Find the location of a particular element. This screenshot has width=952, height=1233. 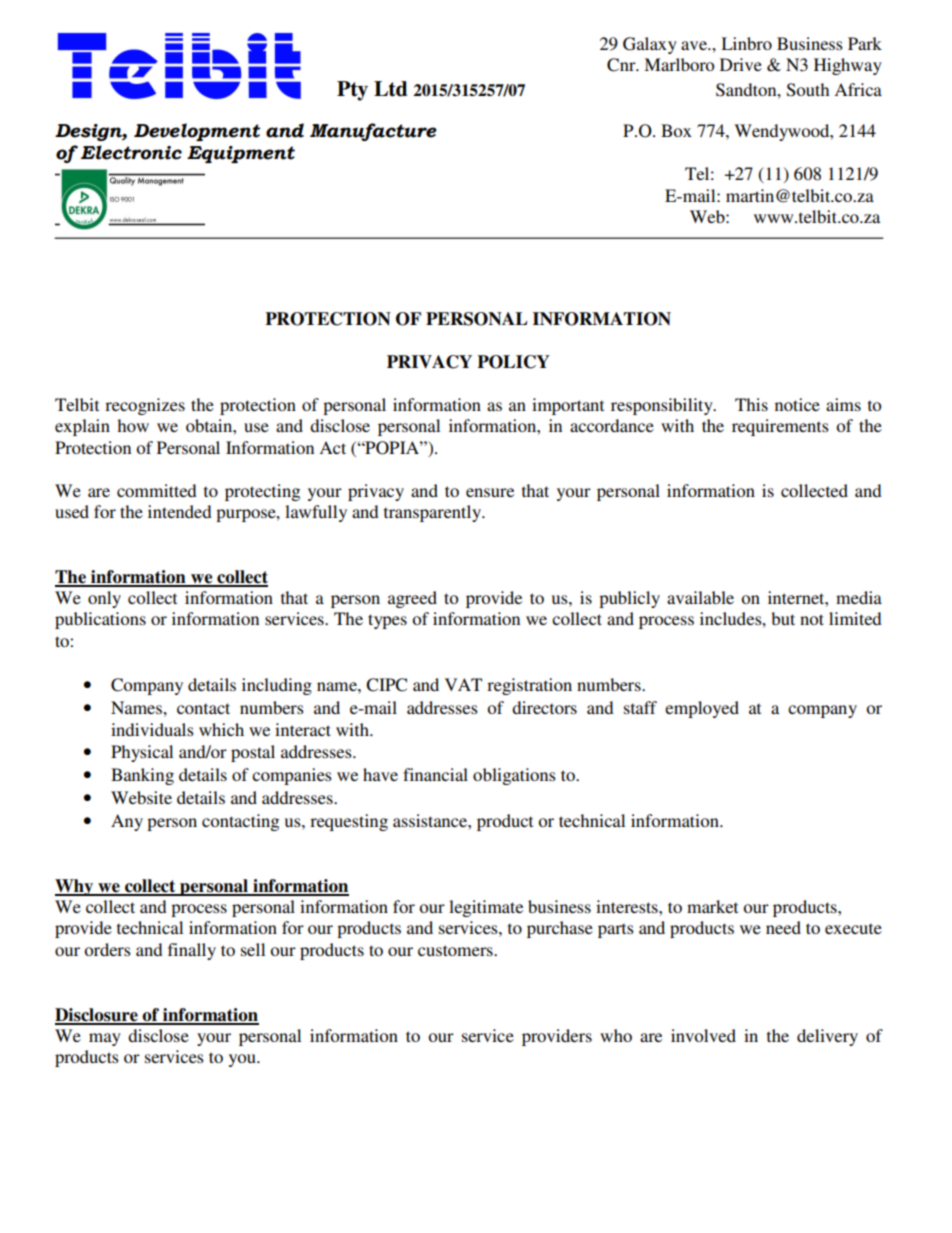

VAT is located at coordinates (463, 684).
